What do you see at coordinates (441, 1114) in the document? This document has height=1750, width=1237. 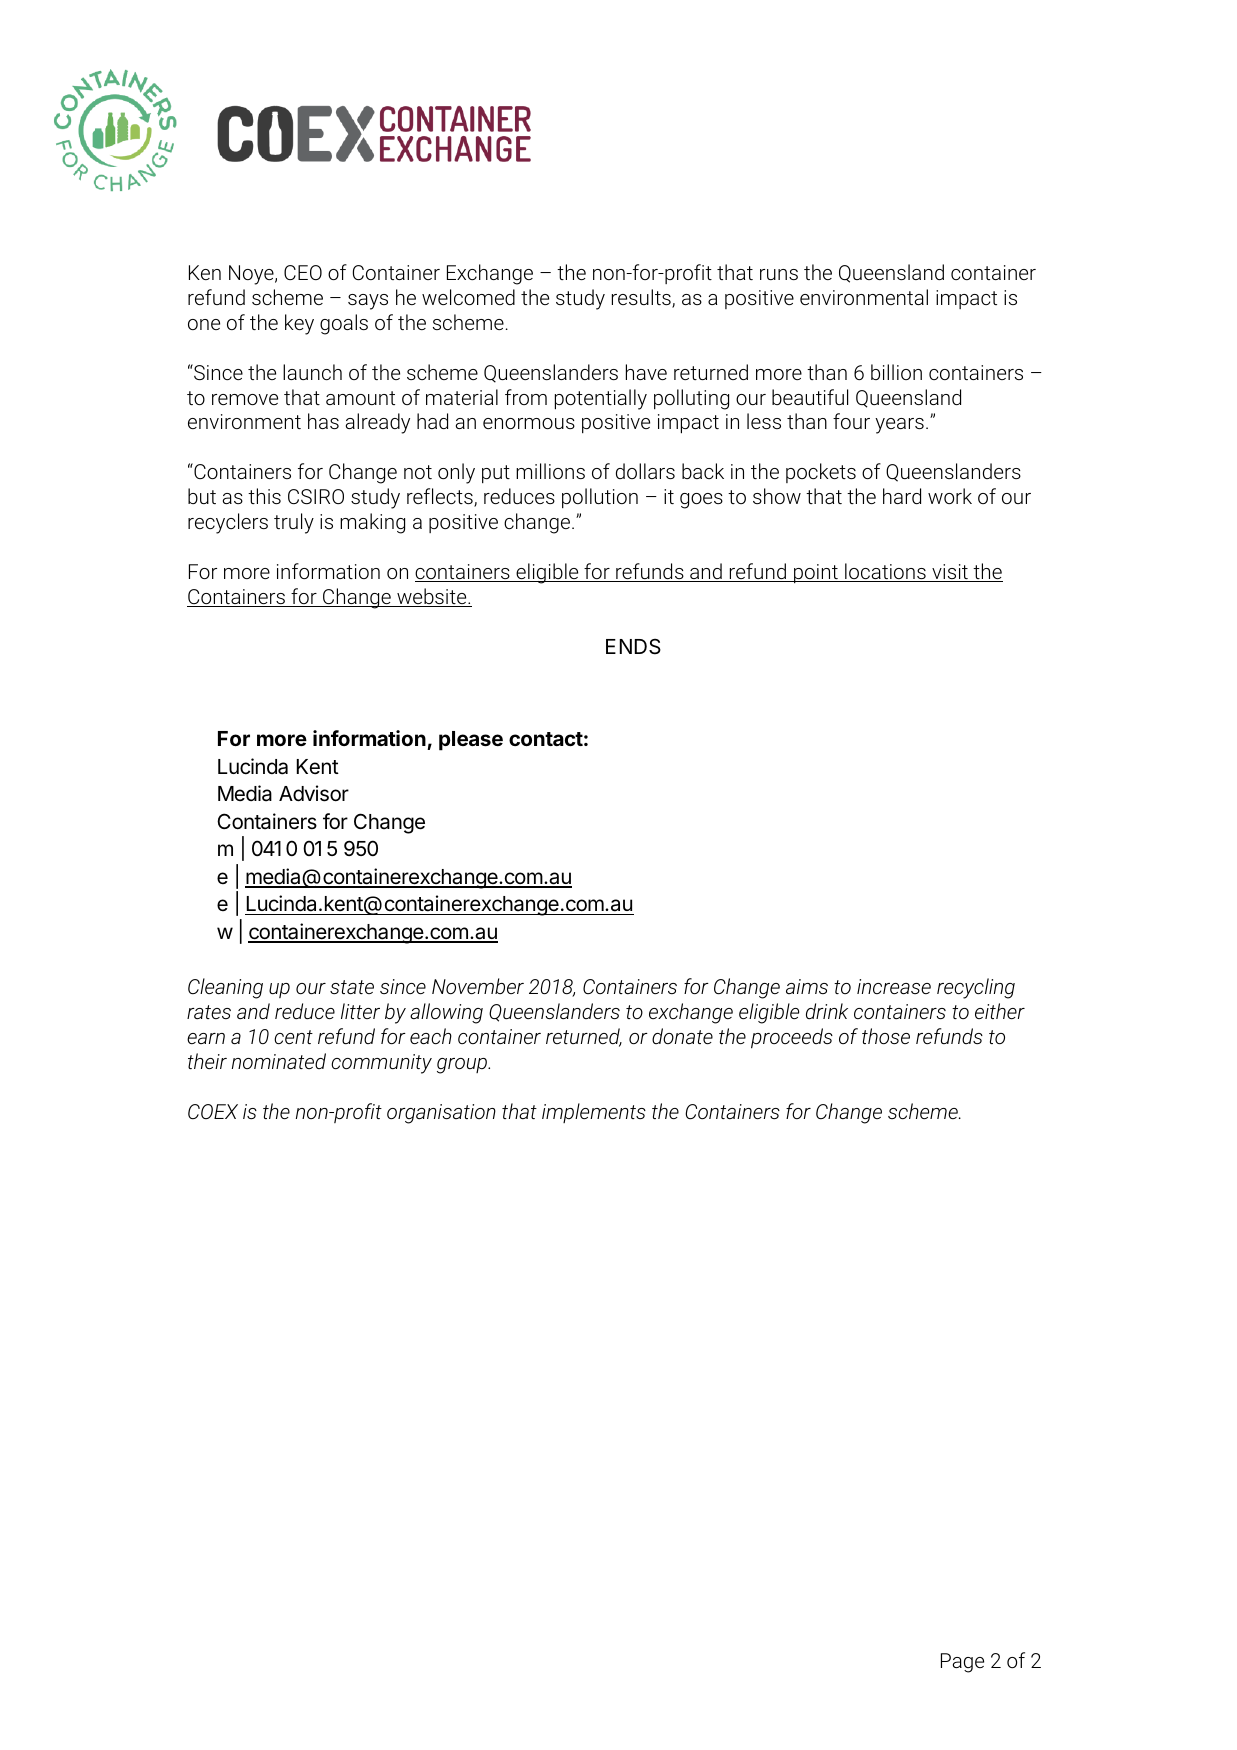 I see `organisation` at bounding box center [441, 1114].
